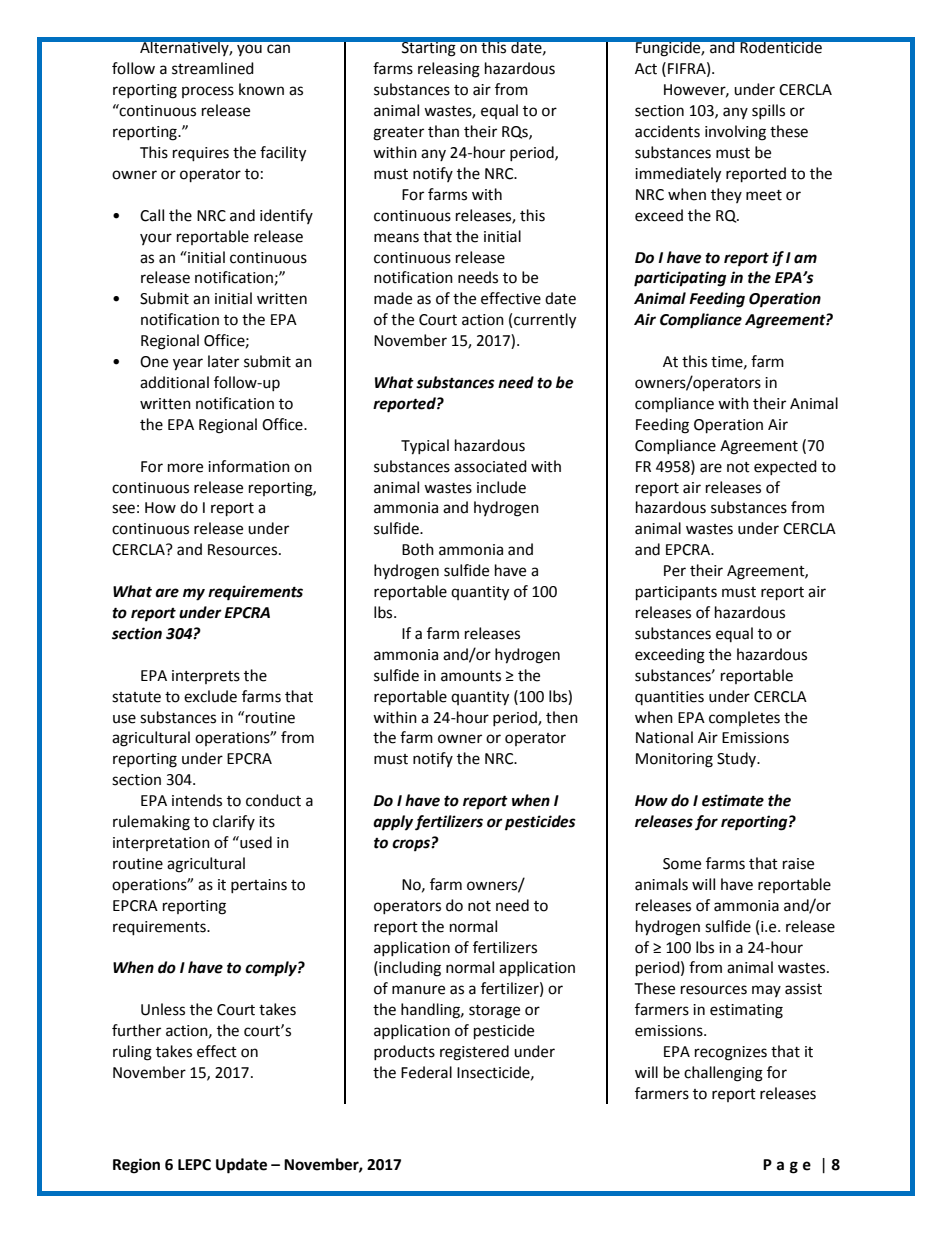 This document has height=1233, width=952. I want to click on more, so click(185, 468).
